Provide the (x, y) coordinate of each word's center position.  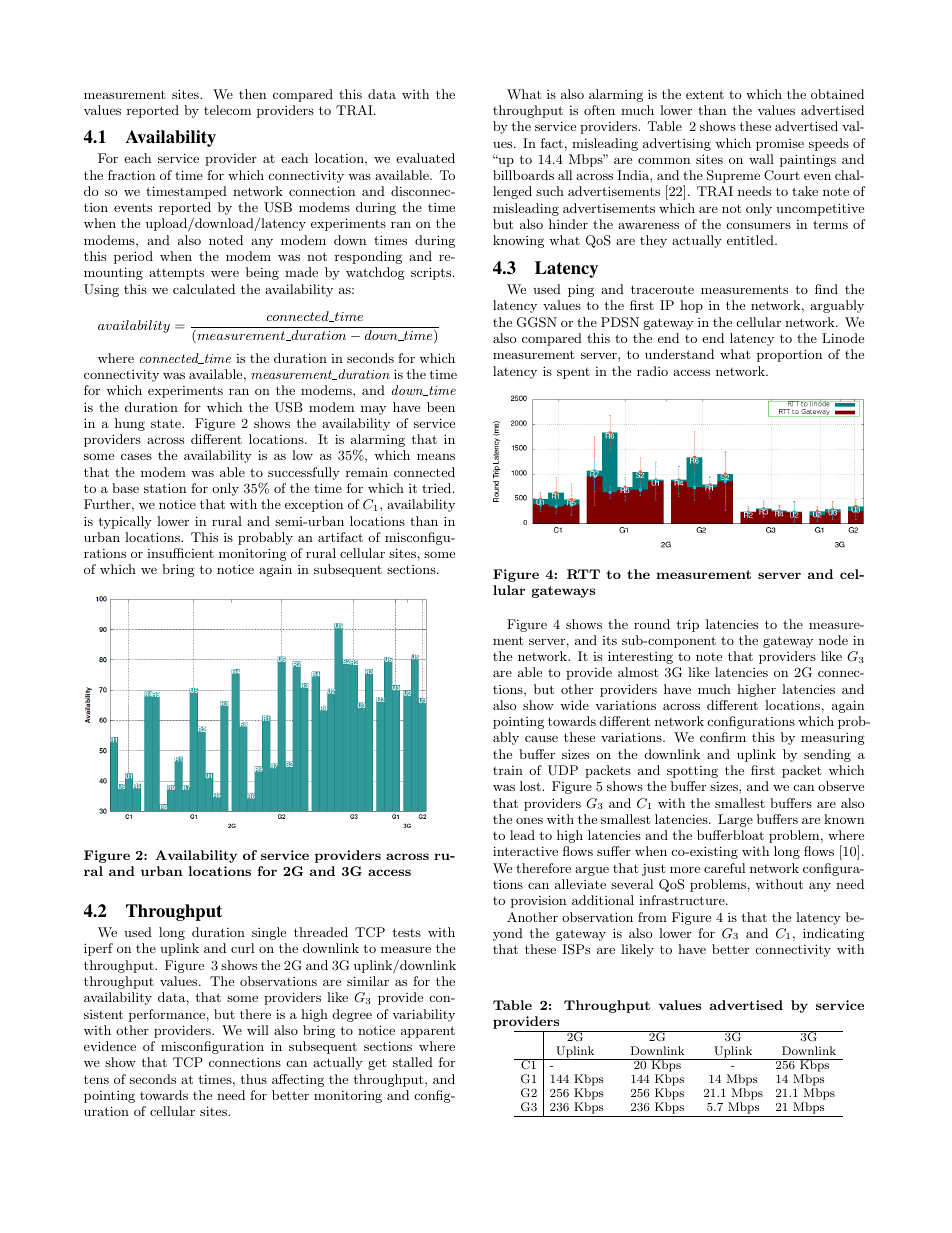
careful (724, 868)
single (269, 933)
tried (436, 488)
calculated (204, 289)
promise (780, 145)
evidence (110, 1046)
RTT (583, 574)
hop (691, 306)
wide (574, 705)
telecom (227, 110)
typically (125, 522)
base (125, 488)
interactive (525, 851)
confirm (723, 737)
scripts (431, 273)
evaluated (425, 158)
